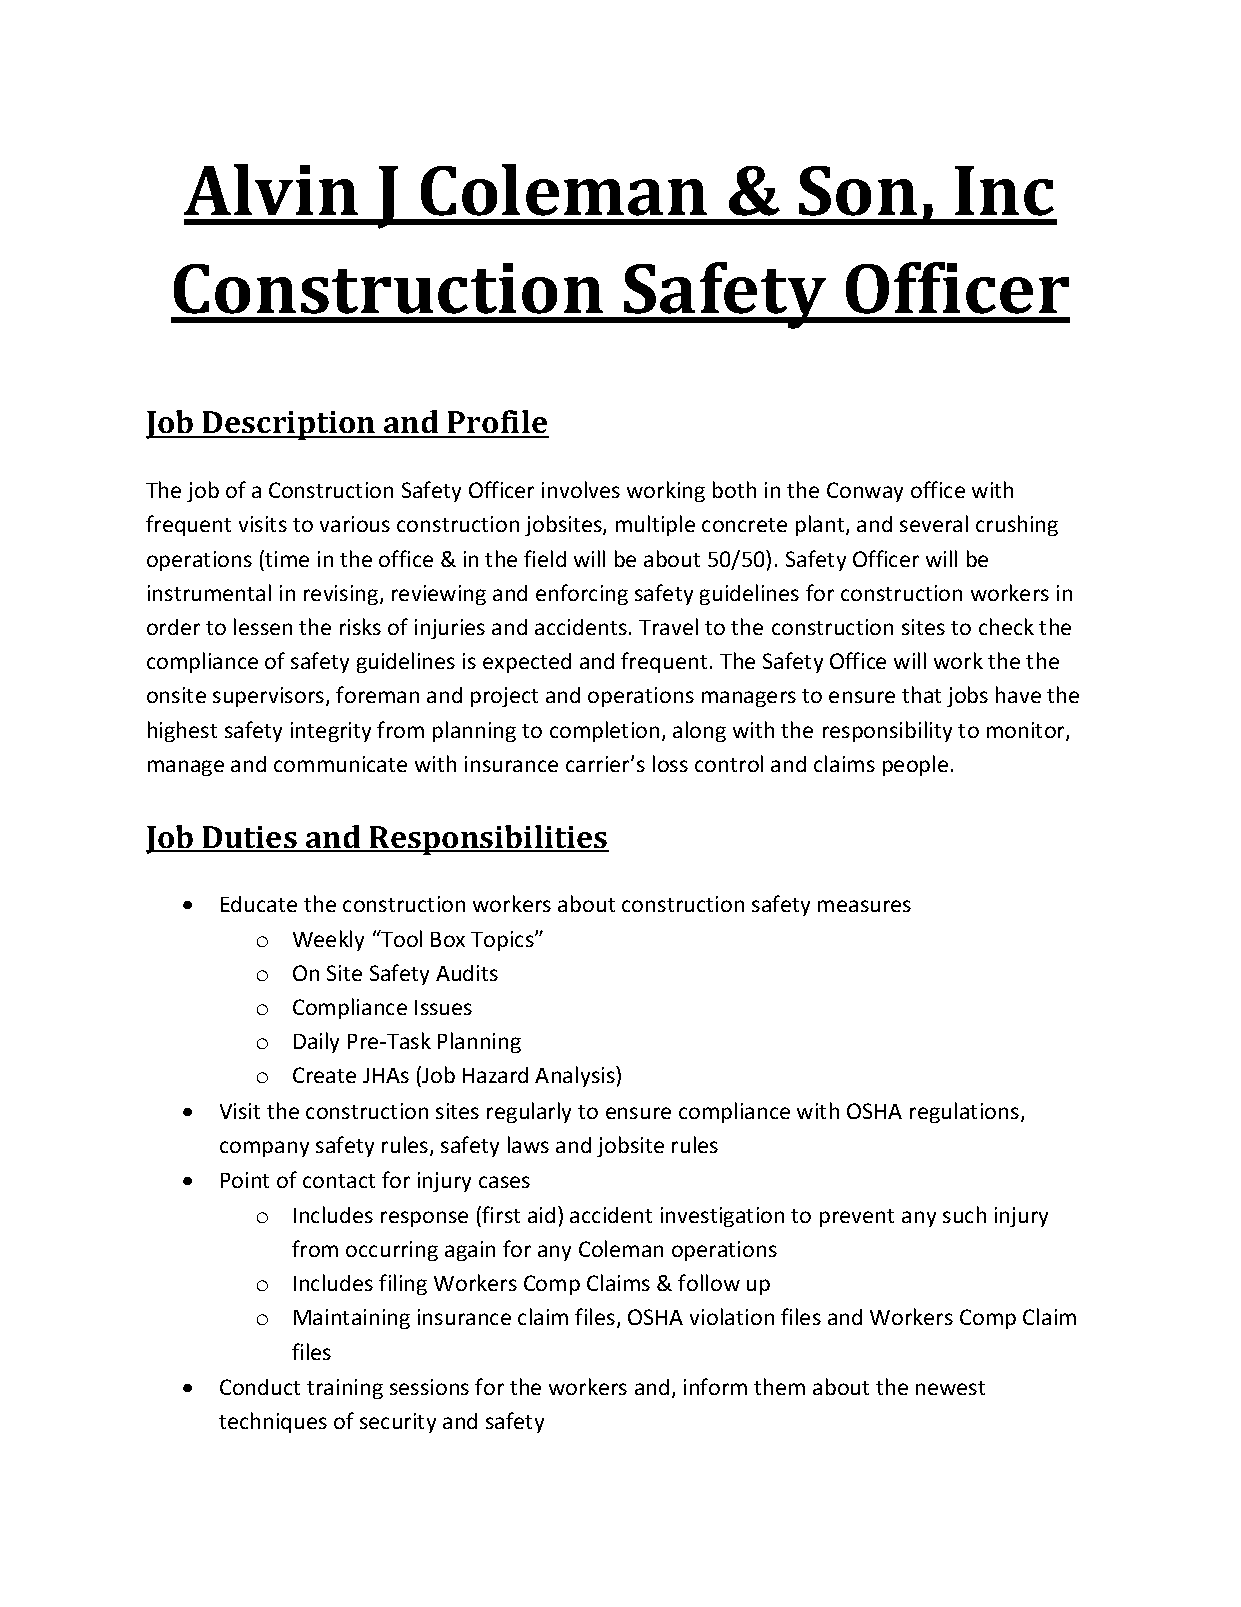 The height and width of the screenshot is (1607, 1241). What do you see at coordinates (865, 492) in the screenshot?
I see `Conway` at bounding box center [865, 492].
